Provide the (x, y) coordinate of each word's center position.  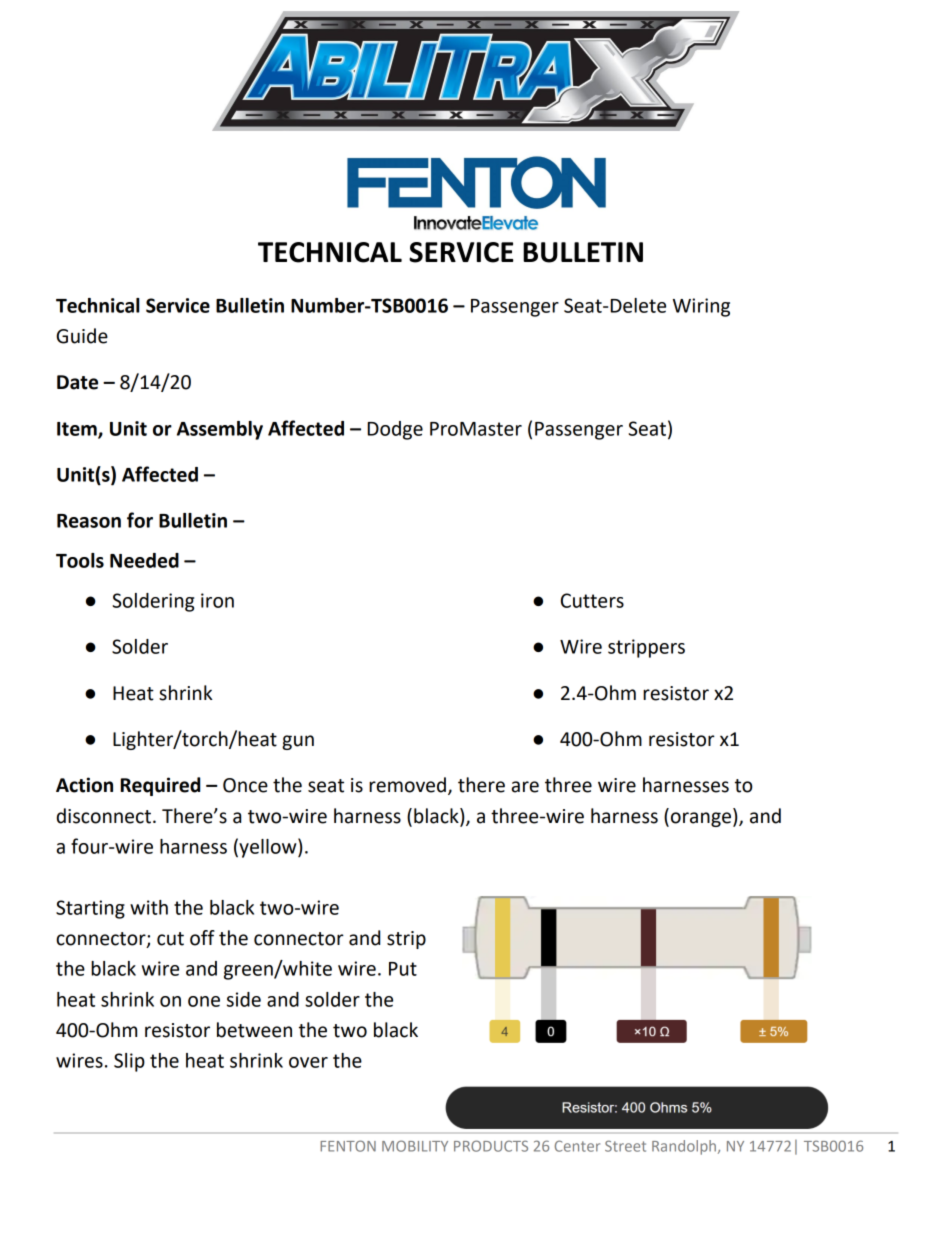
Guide (82, 336)
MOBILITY (415, 1146)
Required (160, 786)
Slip (129, 1062)
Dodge (395, 430)
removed (407, 785)
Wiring (701, 307)
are (525, 787)
